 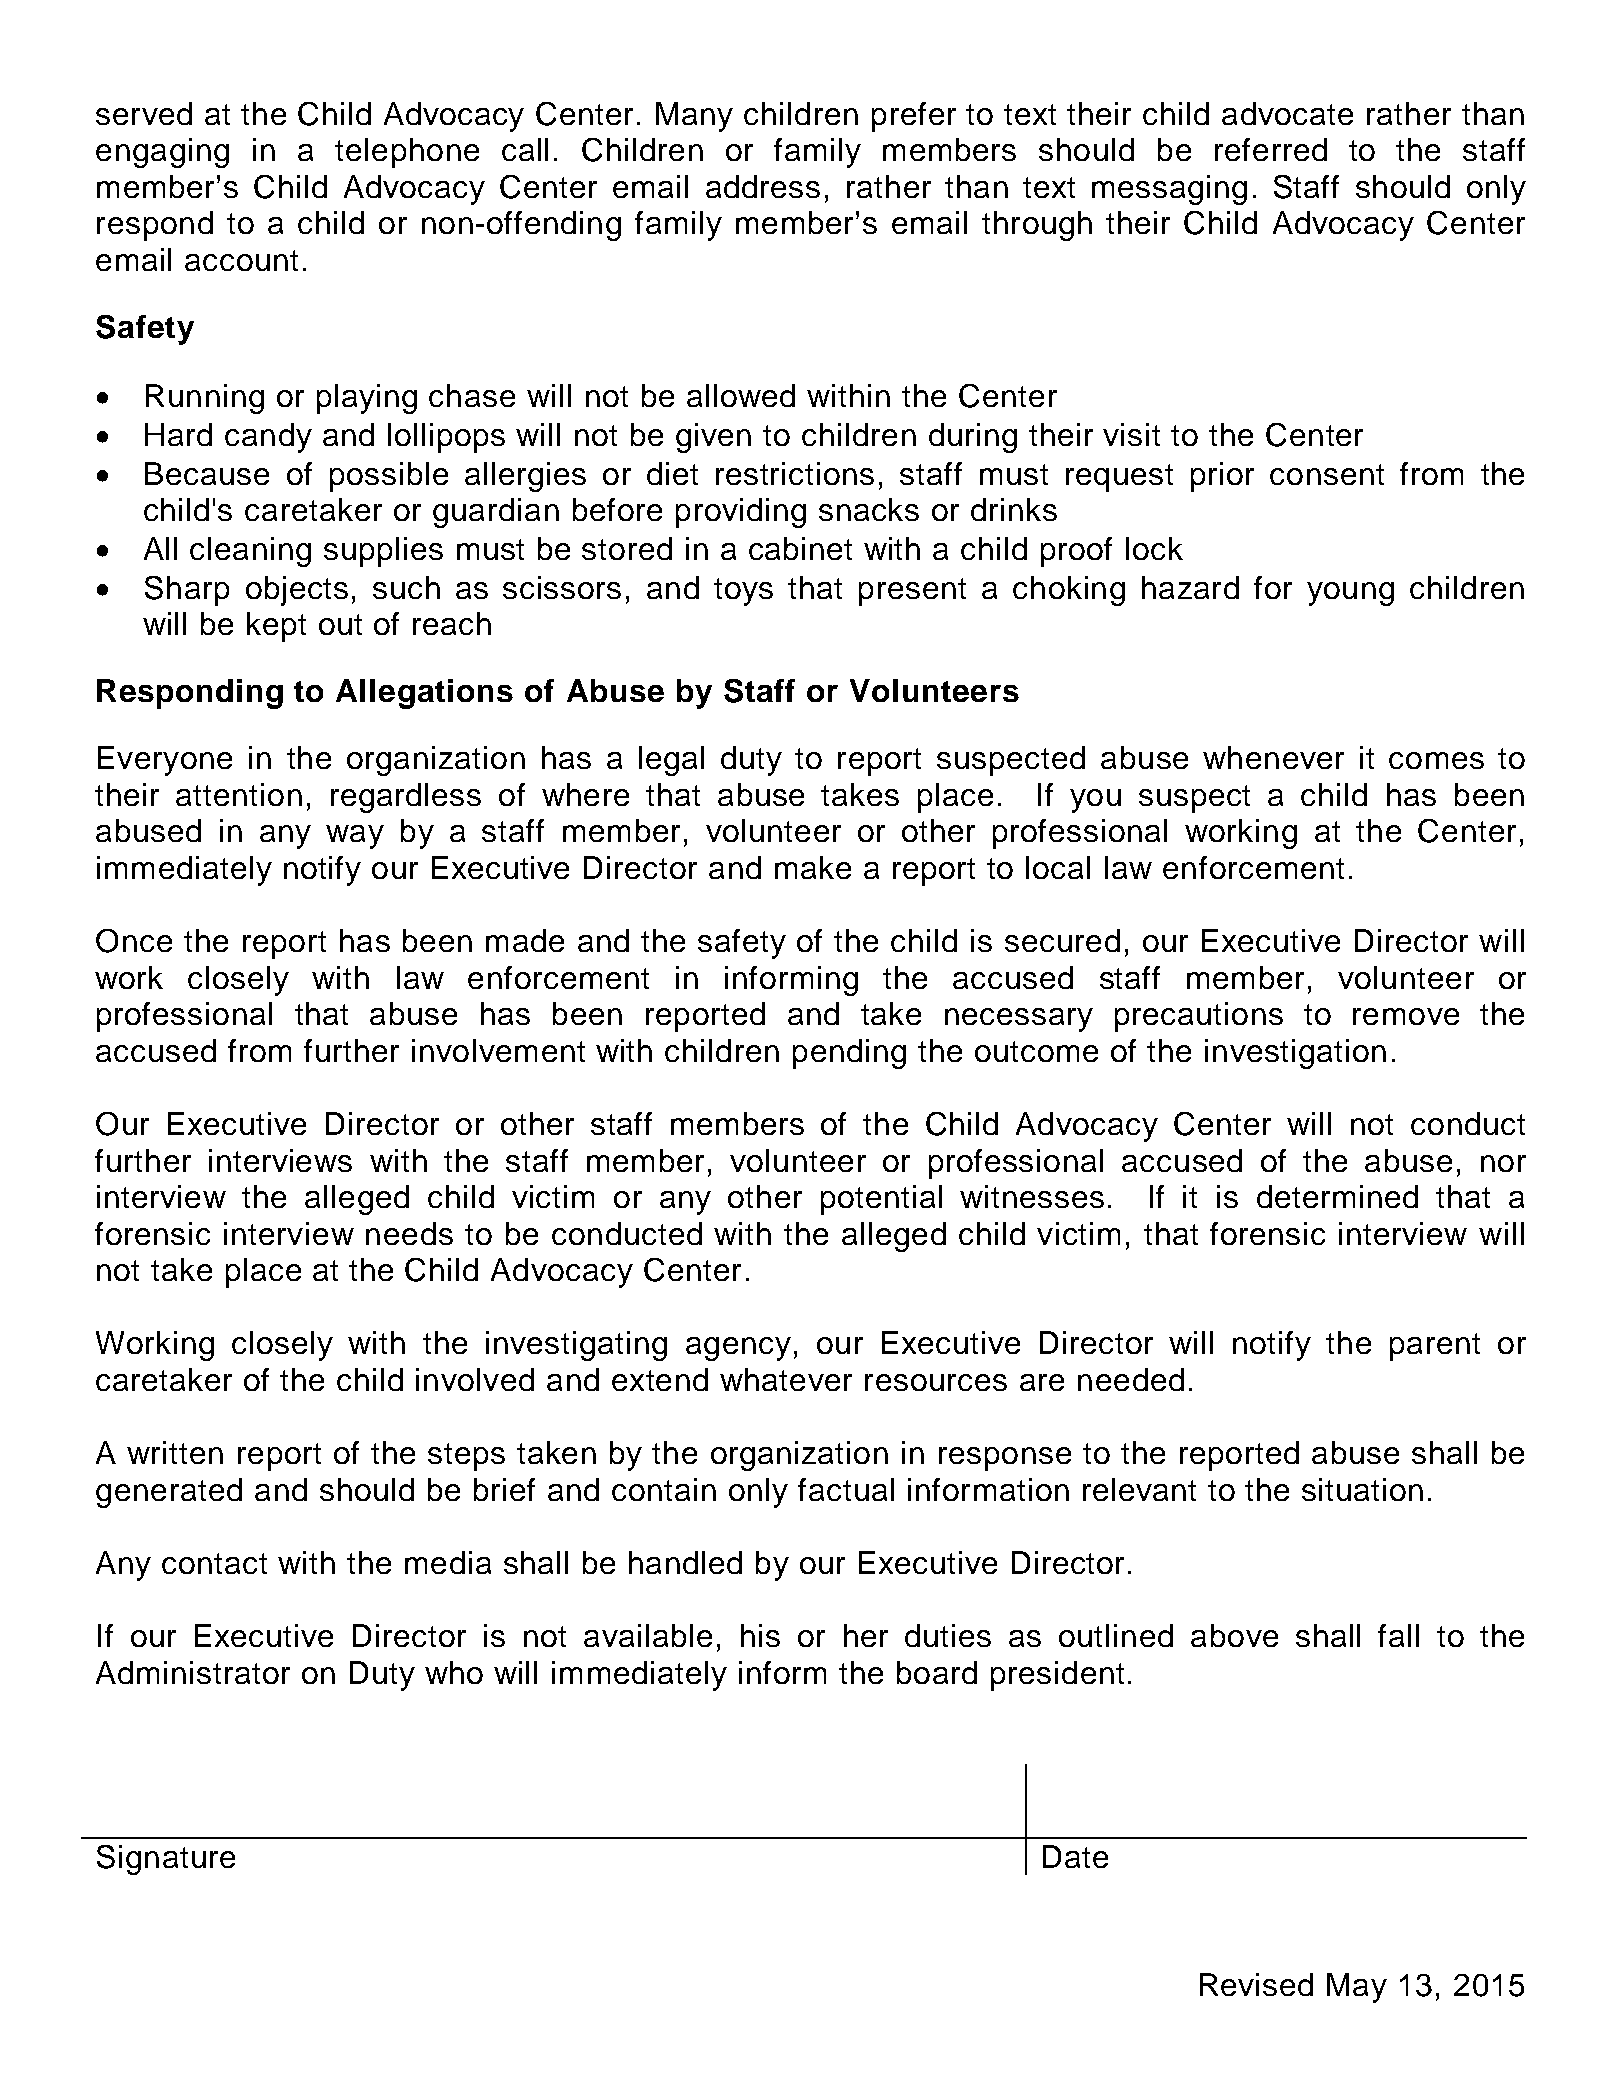 What do you see at coordinates (763, 186) in the screenshot?
I see `address` at bounding box center [763, 186].
